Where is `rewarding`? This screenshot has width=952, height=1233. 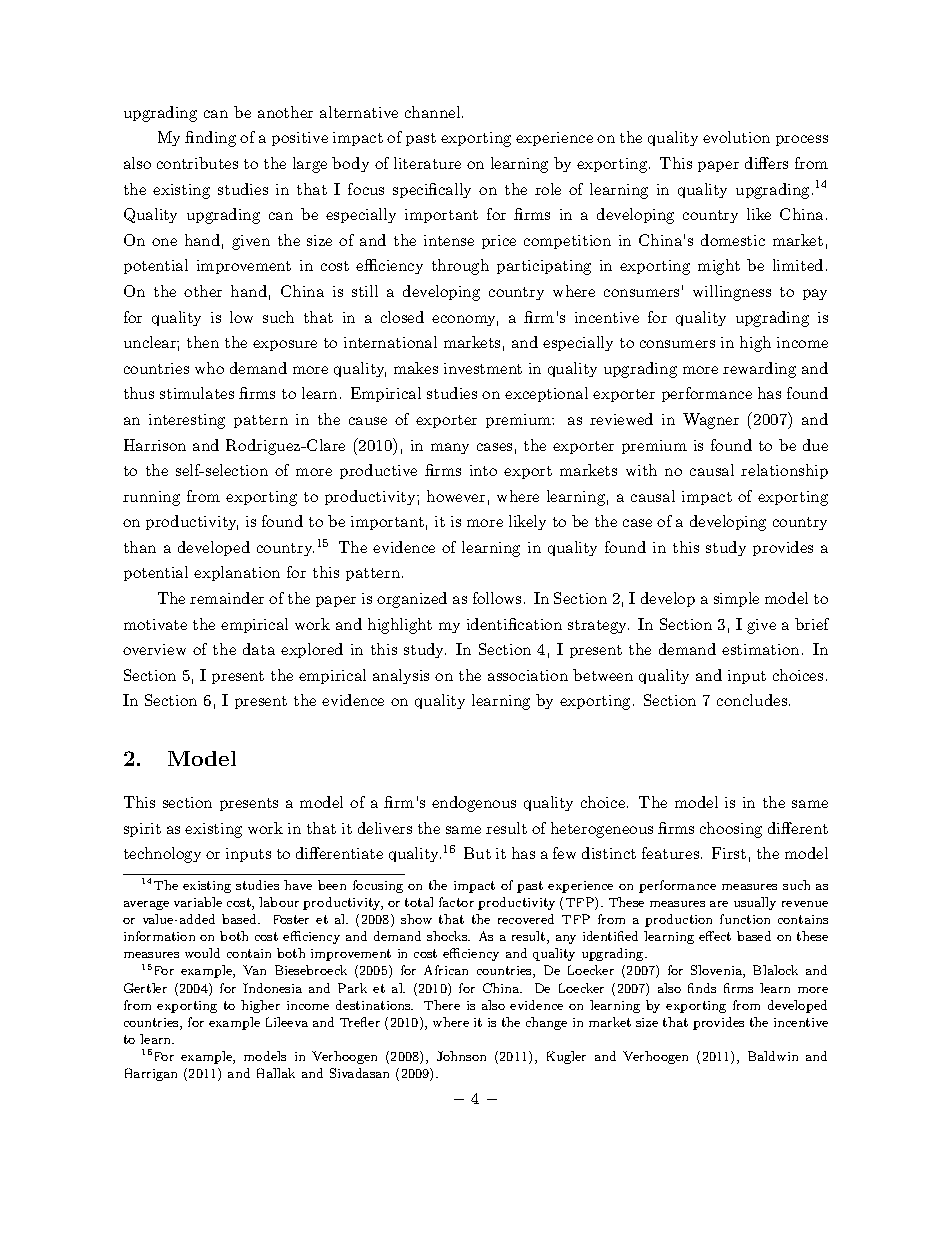 rewarding is located at coordinates (759, 370).
